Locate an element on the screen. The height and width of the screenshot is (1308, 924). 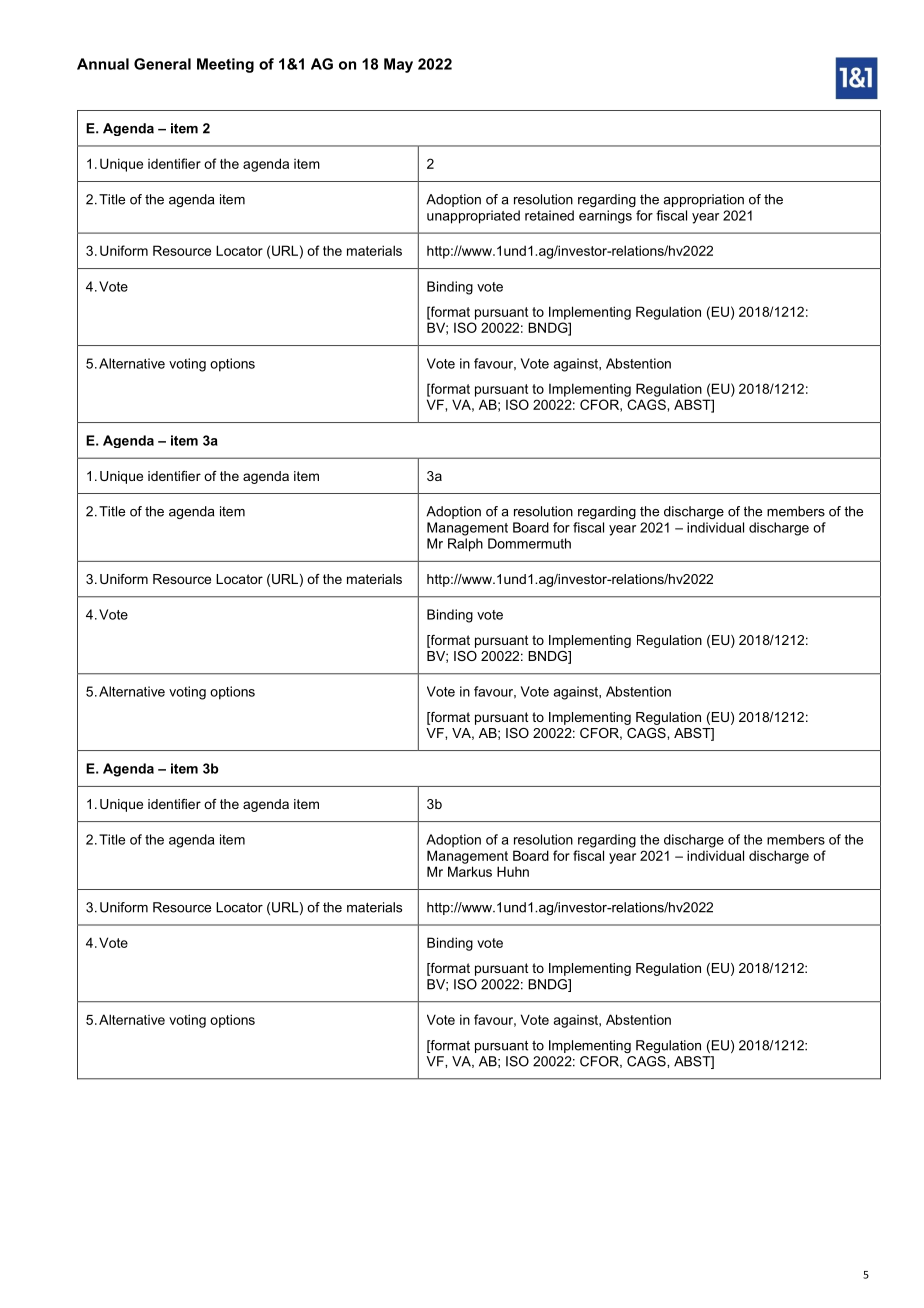
May is located at coordinates (398, 65).
